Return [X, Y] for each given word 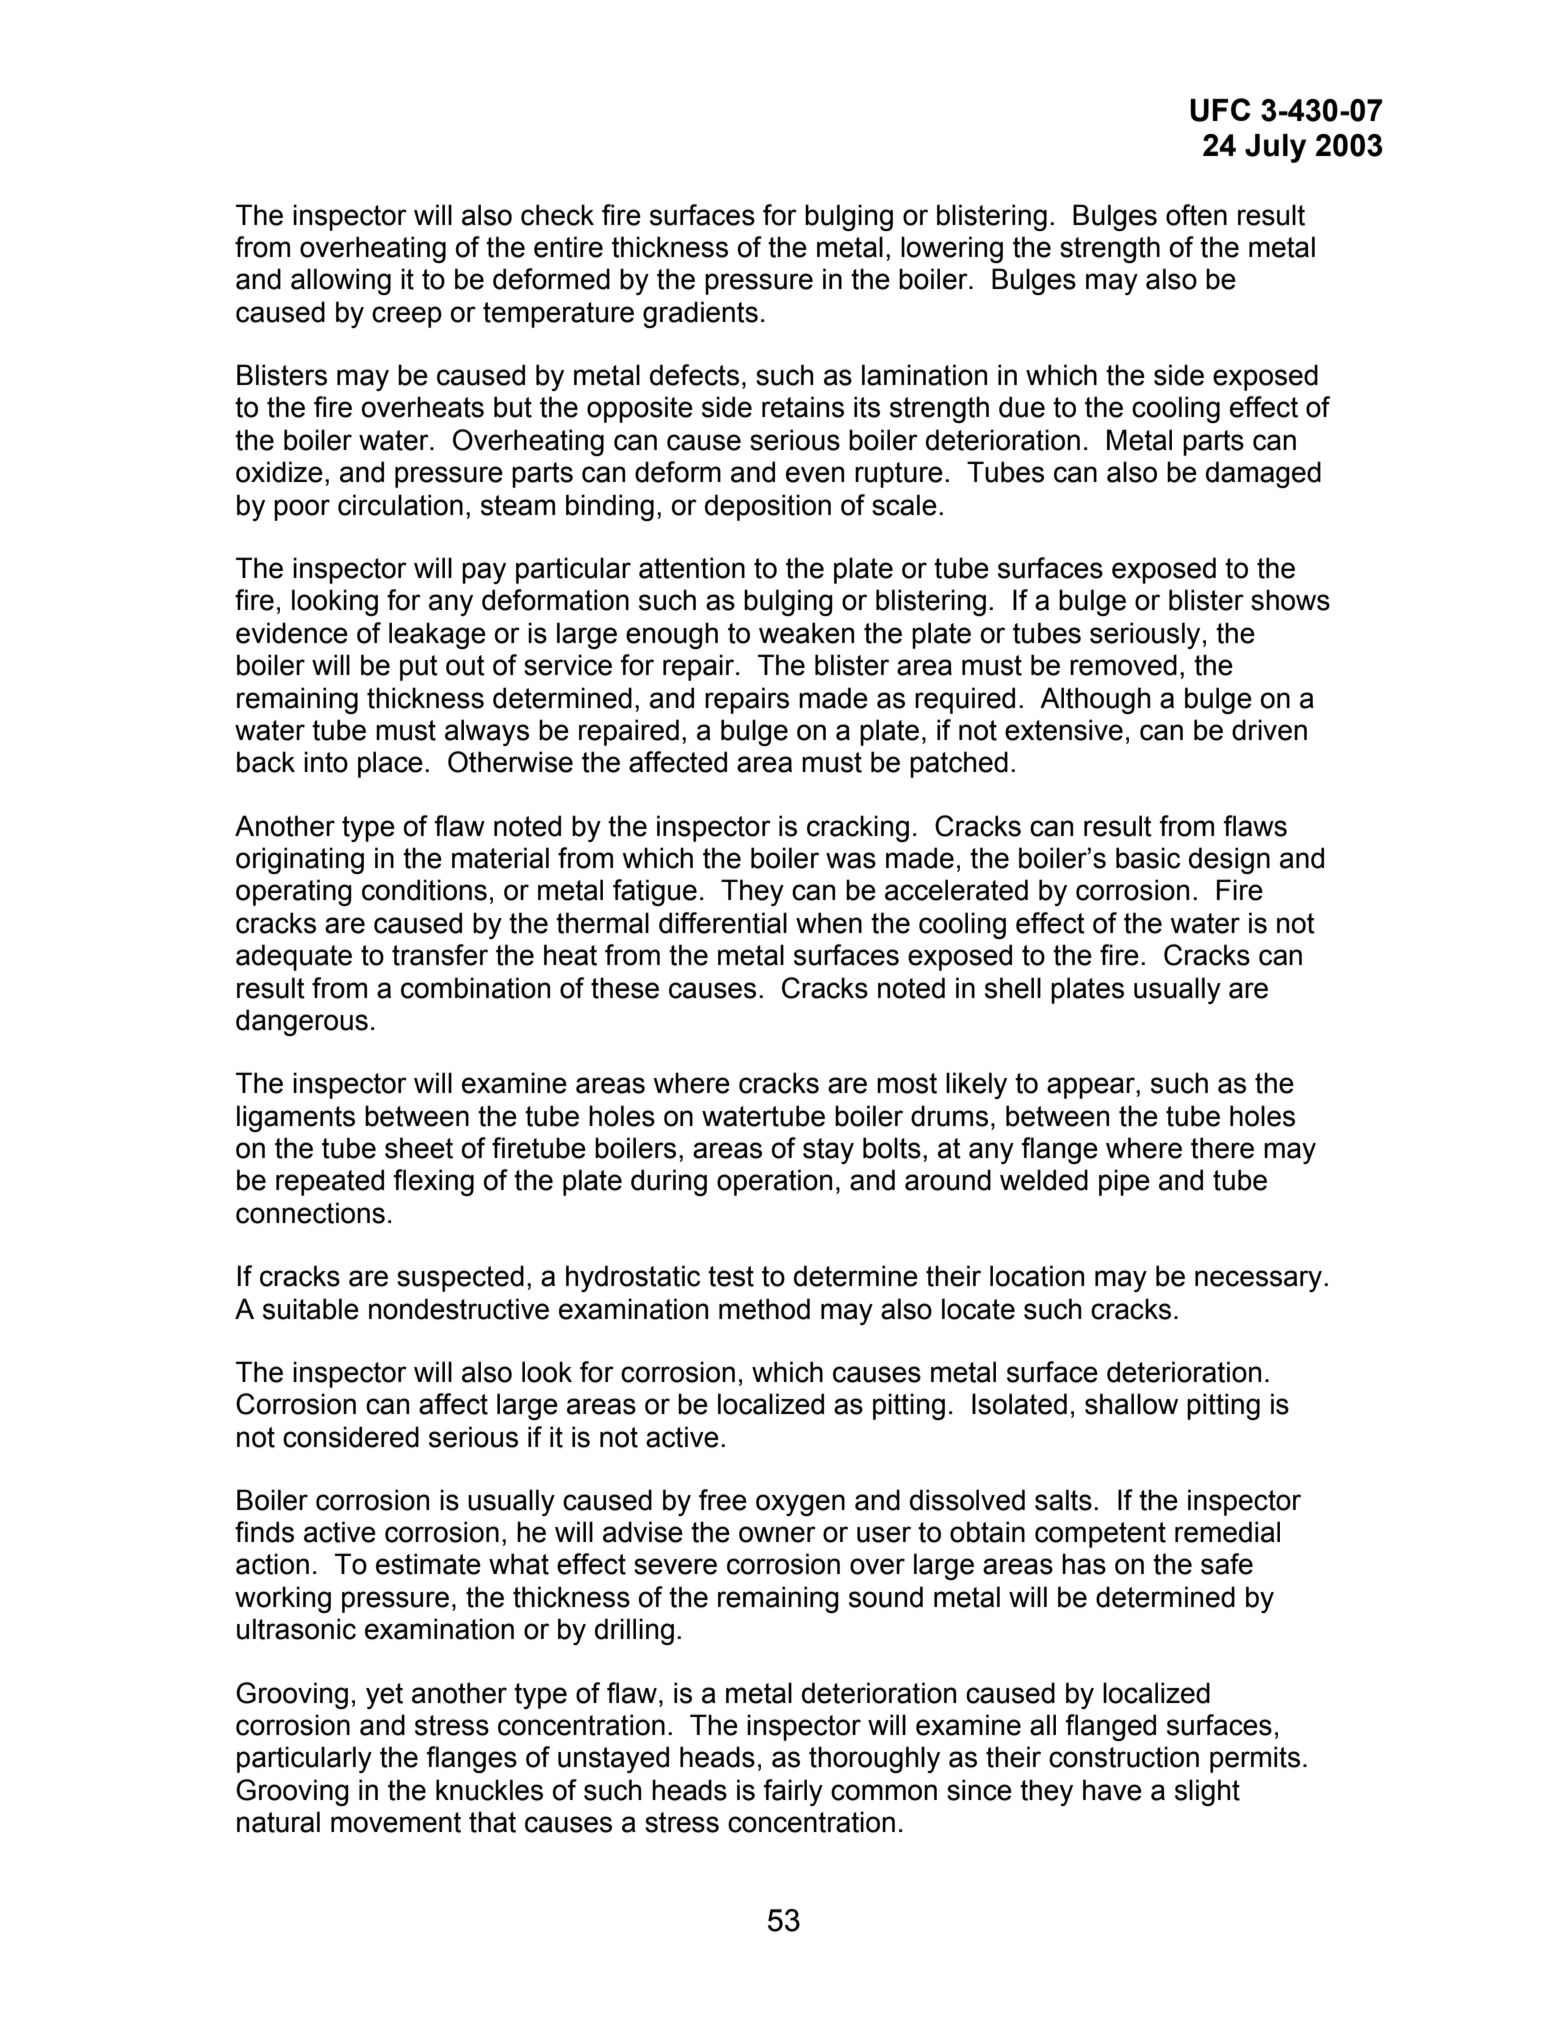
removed [1123, 665]
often [1196, 215]
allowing [341, 281]
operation [774, 1182]
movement [396, 1822]
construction [1124, 1757]
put [419, 668]
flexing [433, 1182]
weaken [806, 633]
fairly [793, 1792]
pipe [1124, 1182]
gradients [700, 314]
